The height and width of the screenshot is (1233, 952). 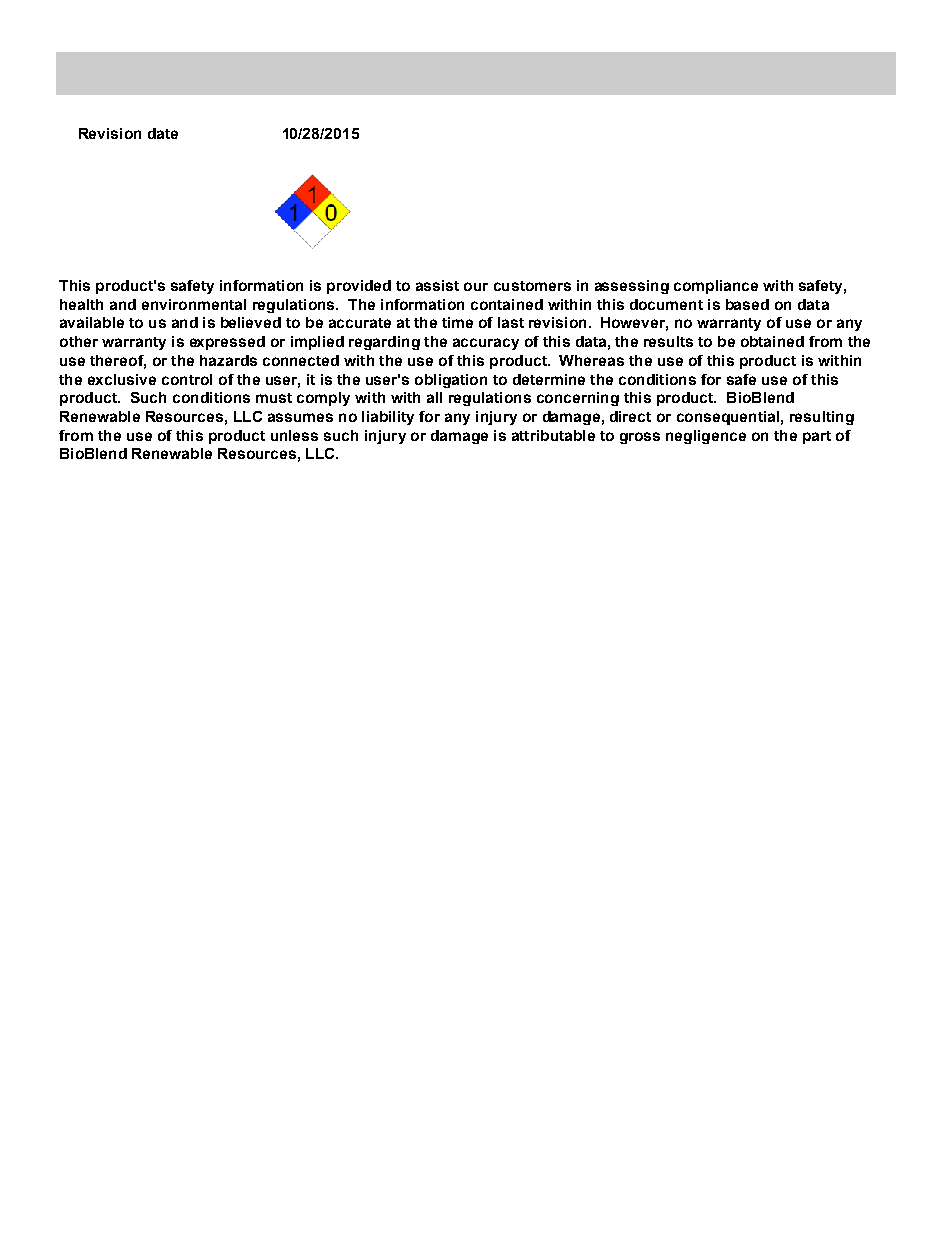 I want to click on environmental, so click(x=194, y=304).
